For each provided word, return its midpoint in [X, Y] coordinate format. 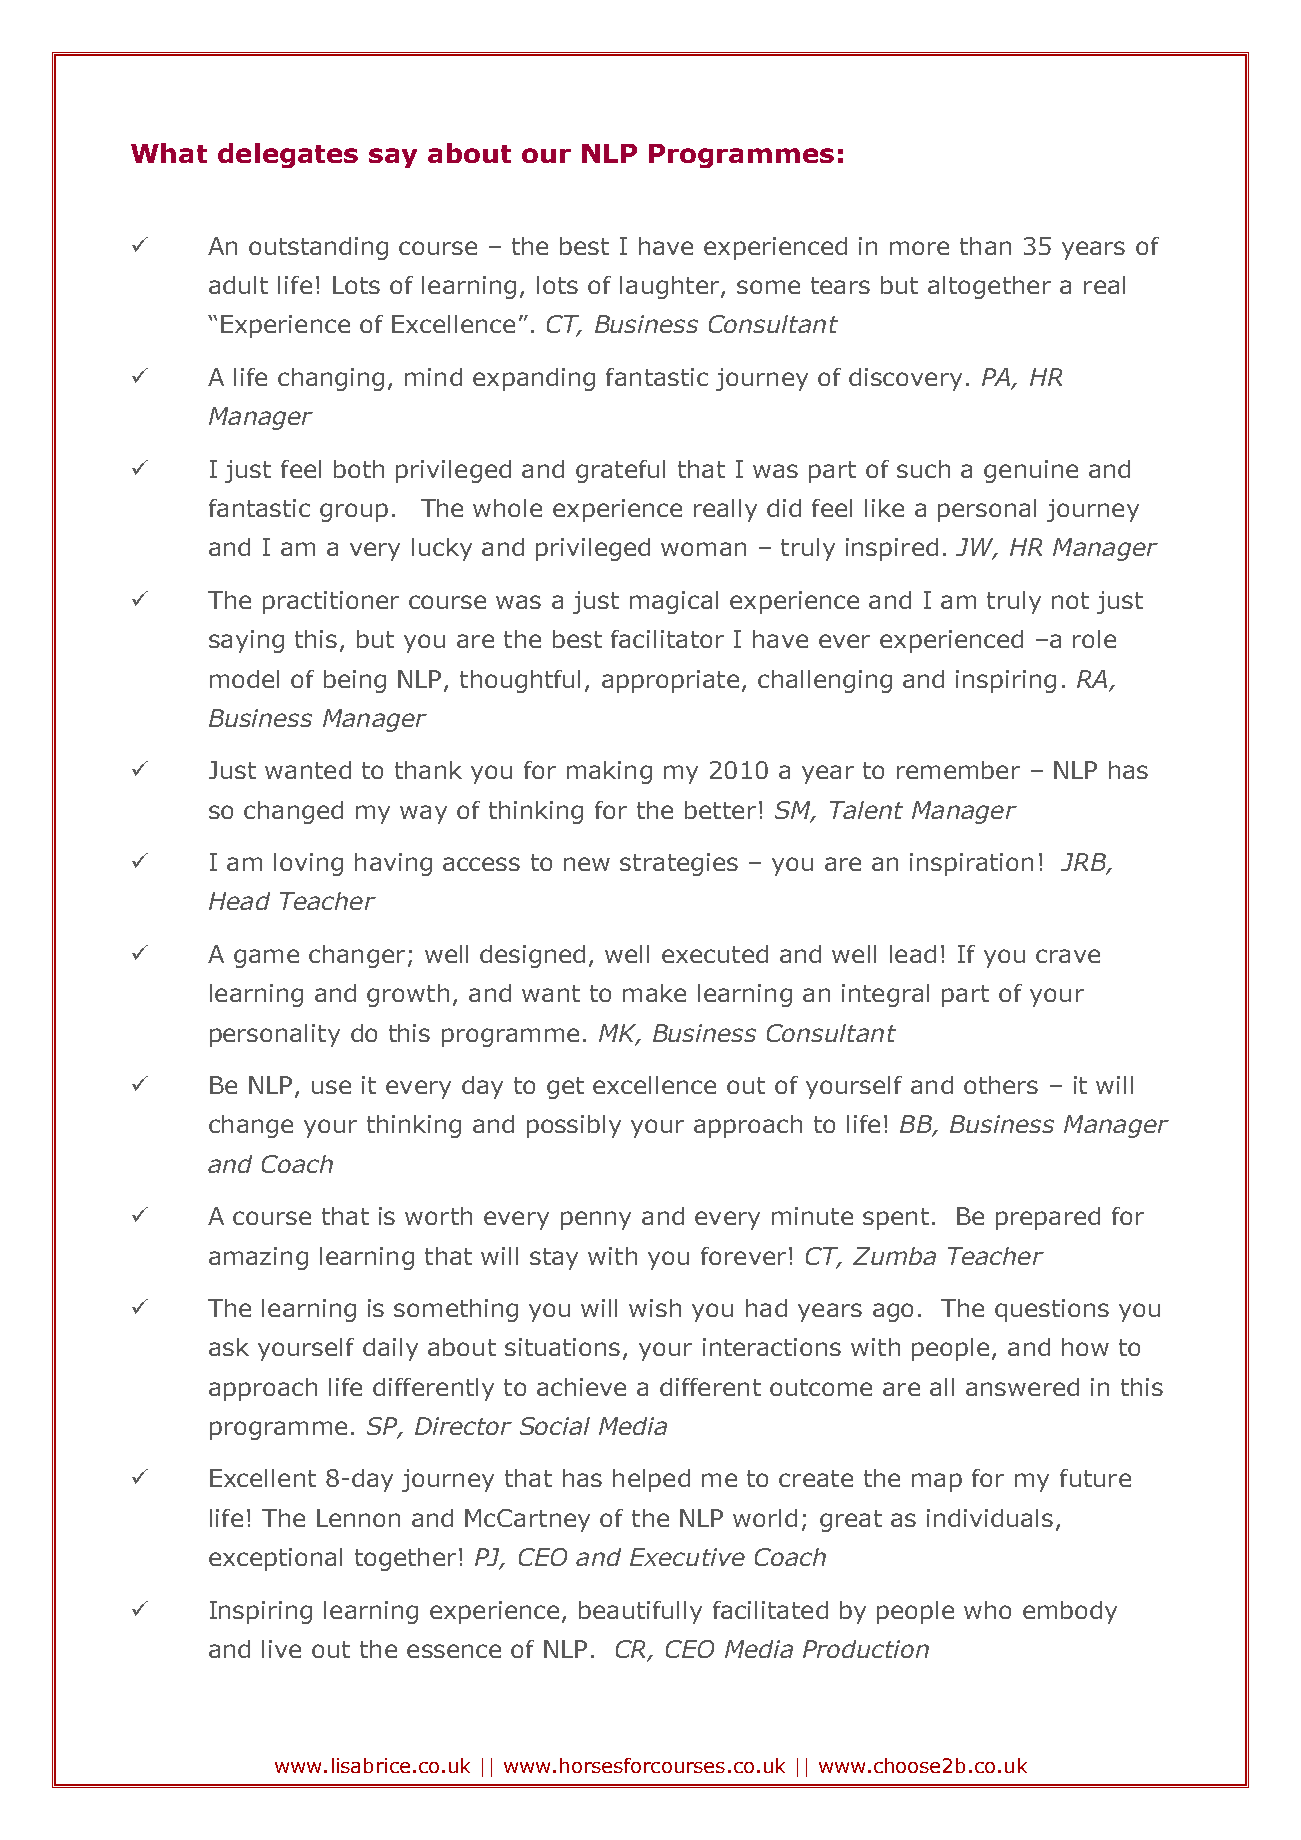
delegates [288, 155]
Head [239, 901]
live [281, 1649]
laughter [671, 287]
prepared [1048, 1218]
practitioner [331, 602]
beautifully [640, 1612]
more [919, 248]
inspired [892, 549]
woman [703, 549]
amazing [258, 1258]
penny [596, 1220]
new [587, 864]
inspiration [971, 864]
